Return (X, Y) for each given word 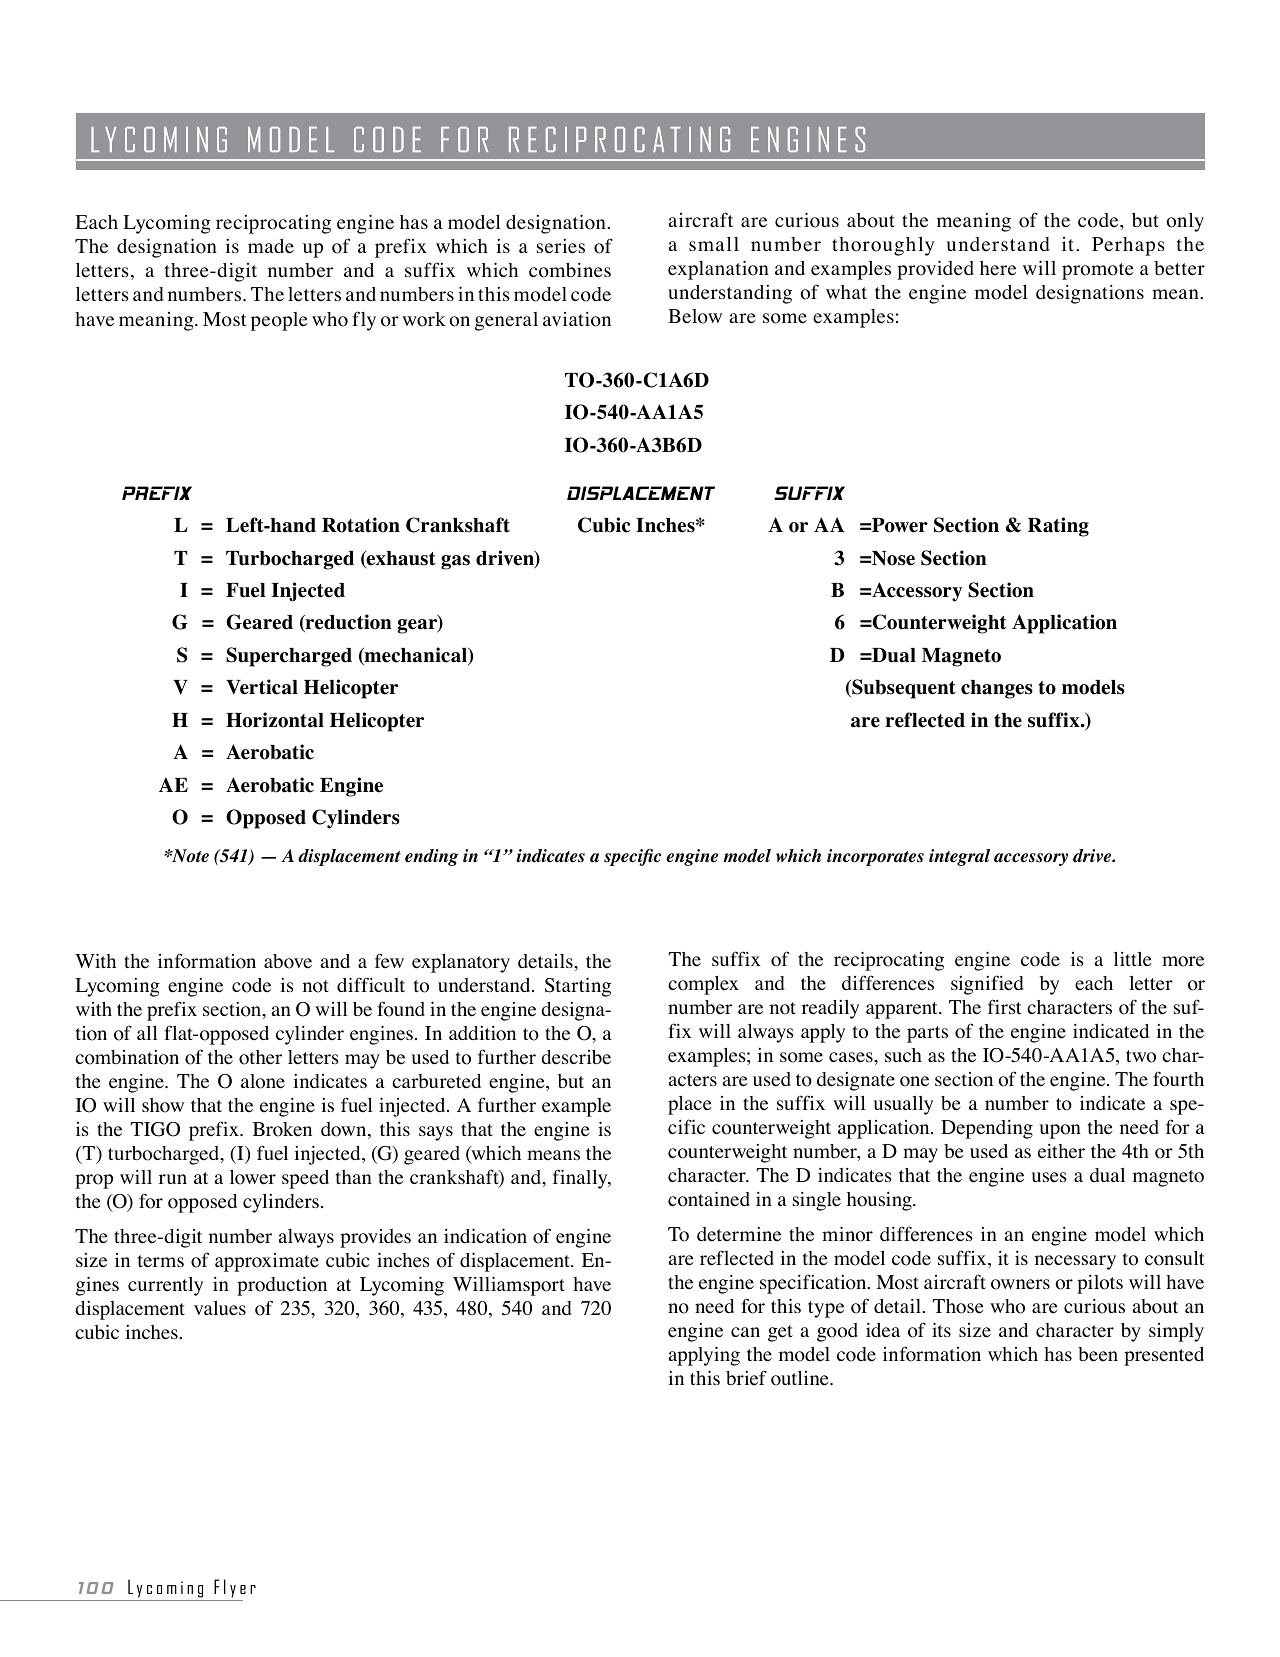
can (745, 1332)
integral (959, 857)
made (271, 246)
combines (570, 270)
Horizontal (275, 720)
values (220, 1308)
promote (1098, 271)
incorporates (875, 857)
